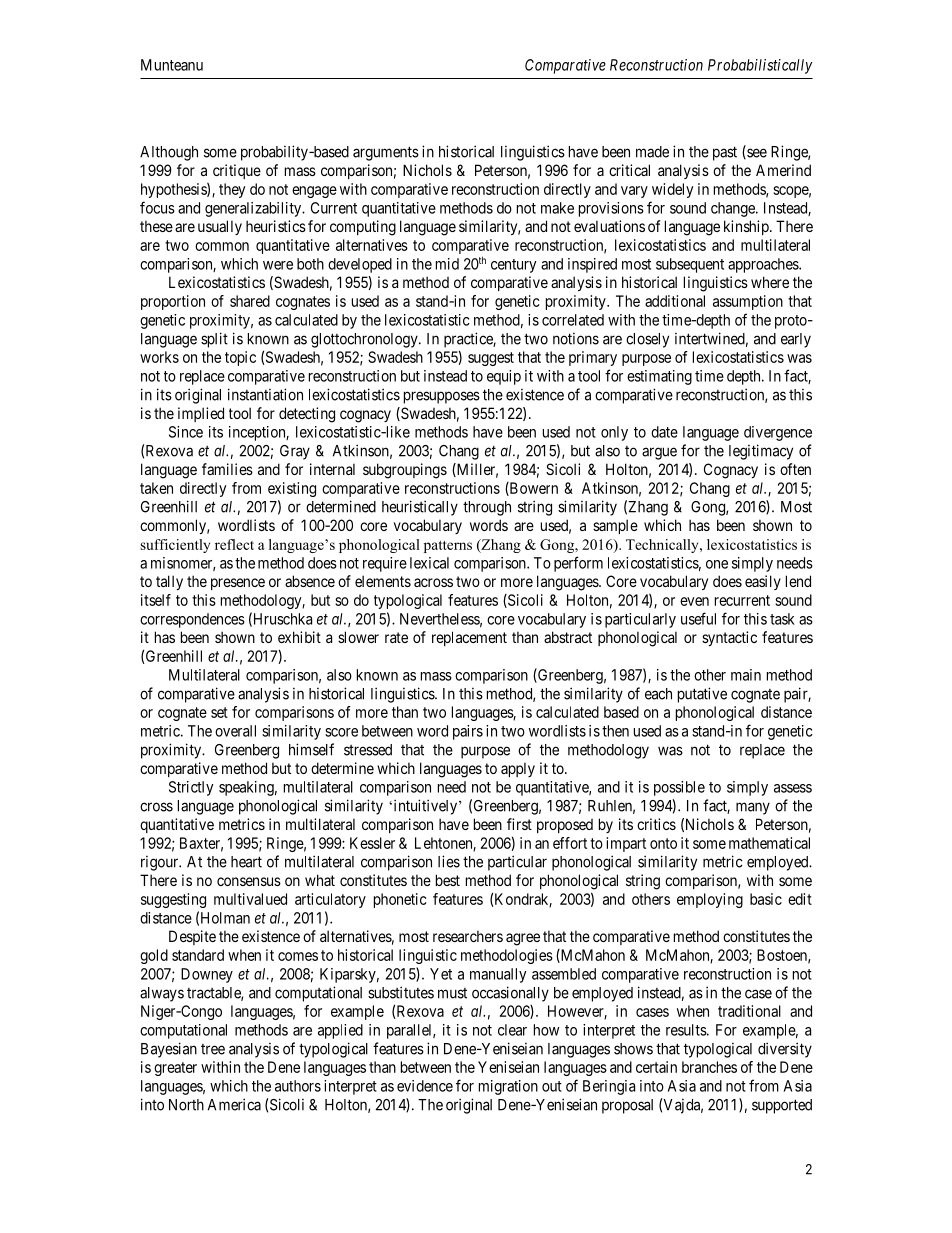  What do you see at coordinates (386, 153) in the document?
I see `arguments` at bounding box center [386, 153].
